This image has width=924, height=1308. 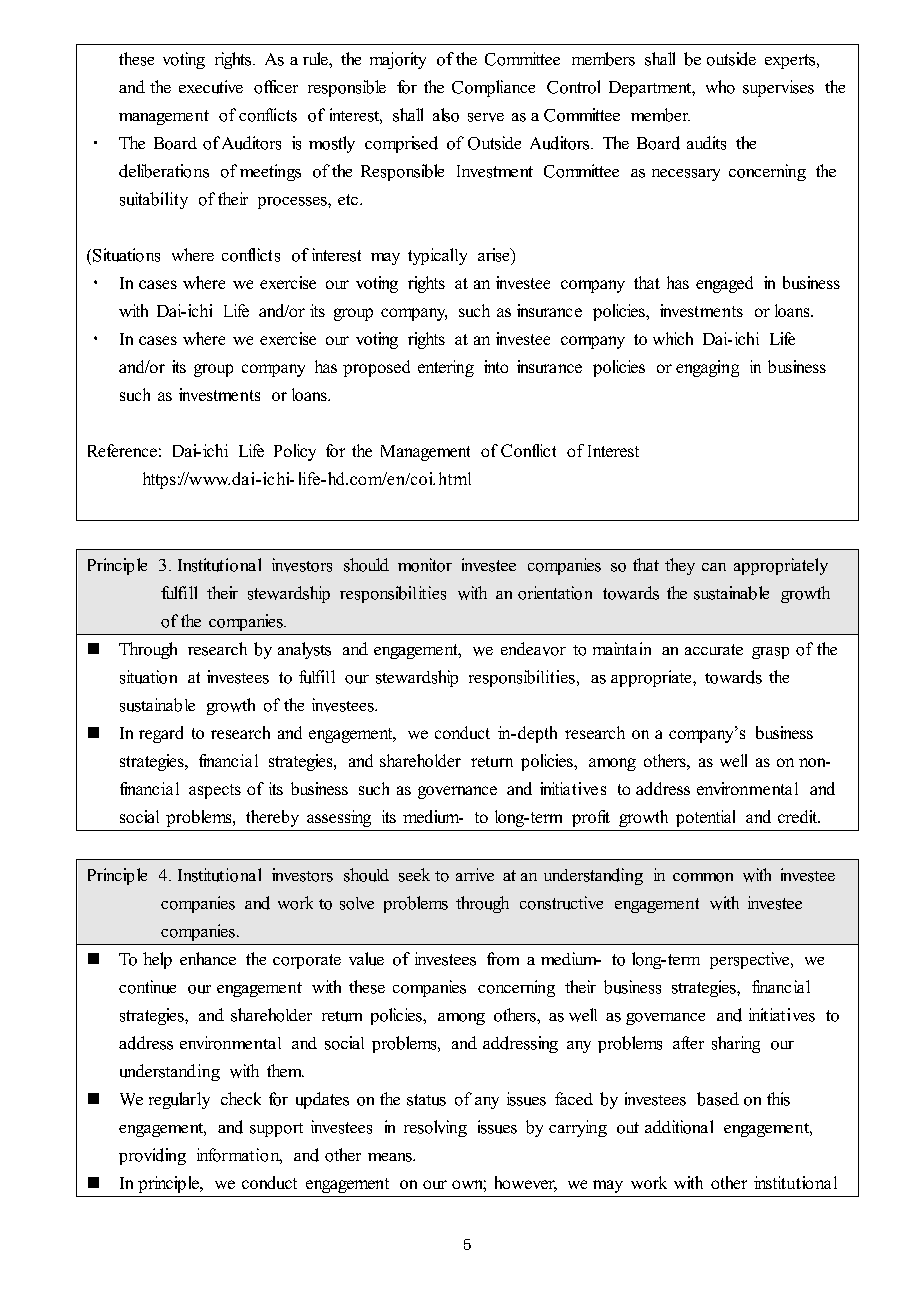 I want to click on executive, so click(x=211, y=87).
